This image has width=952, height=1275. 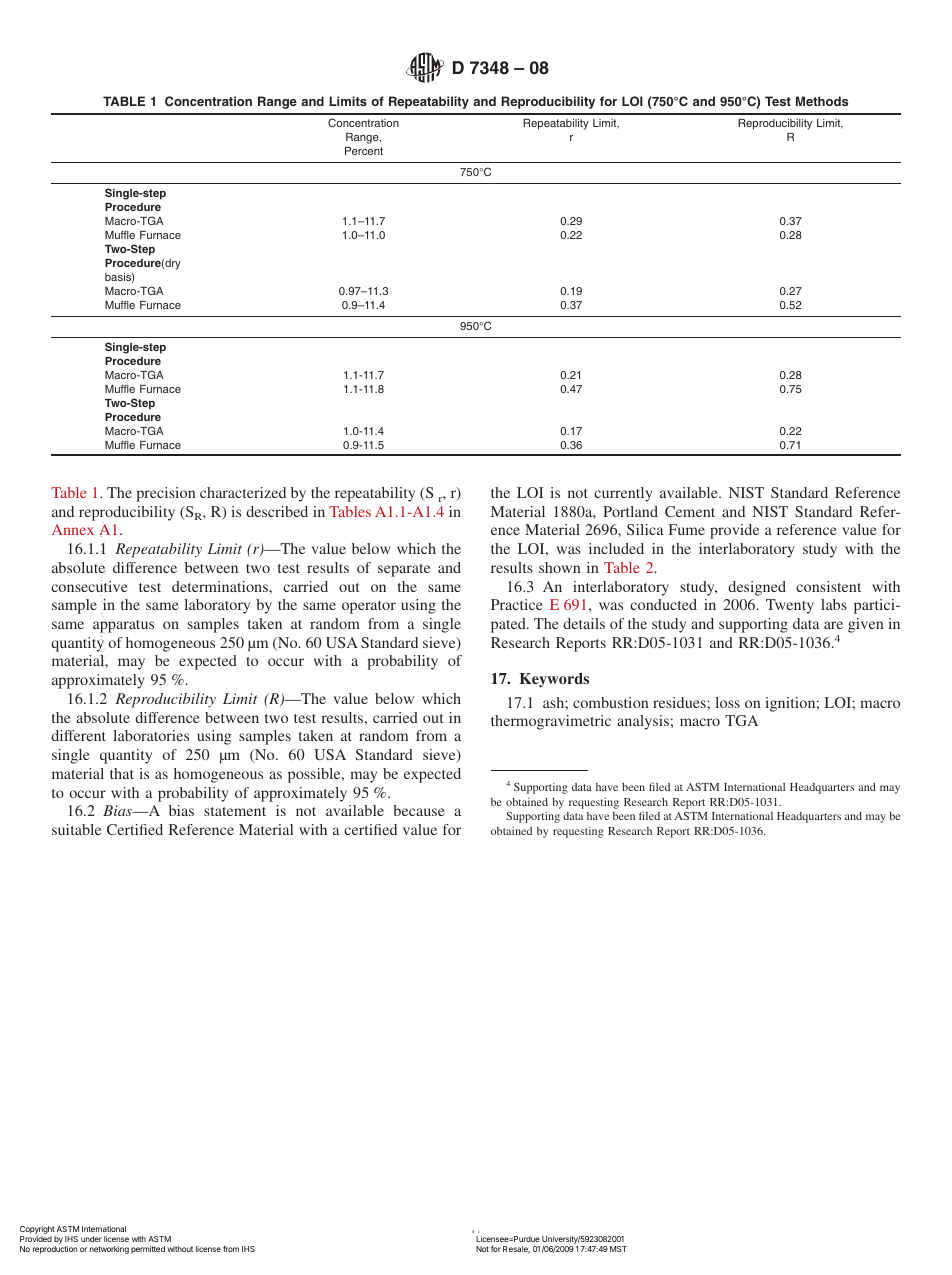 I want to click on loss, so click(x=727, y=702).
